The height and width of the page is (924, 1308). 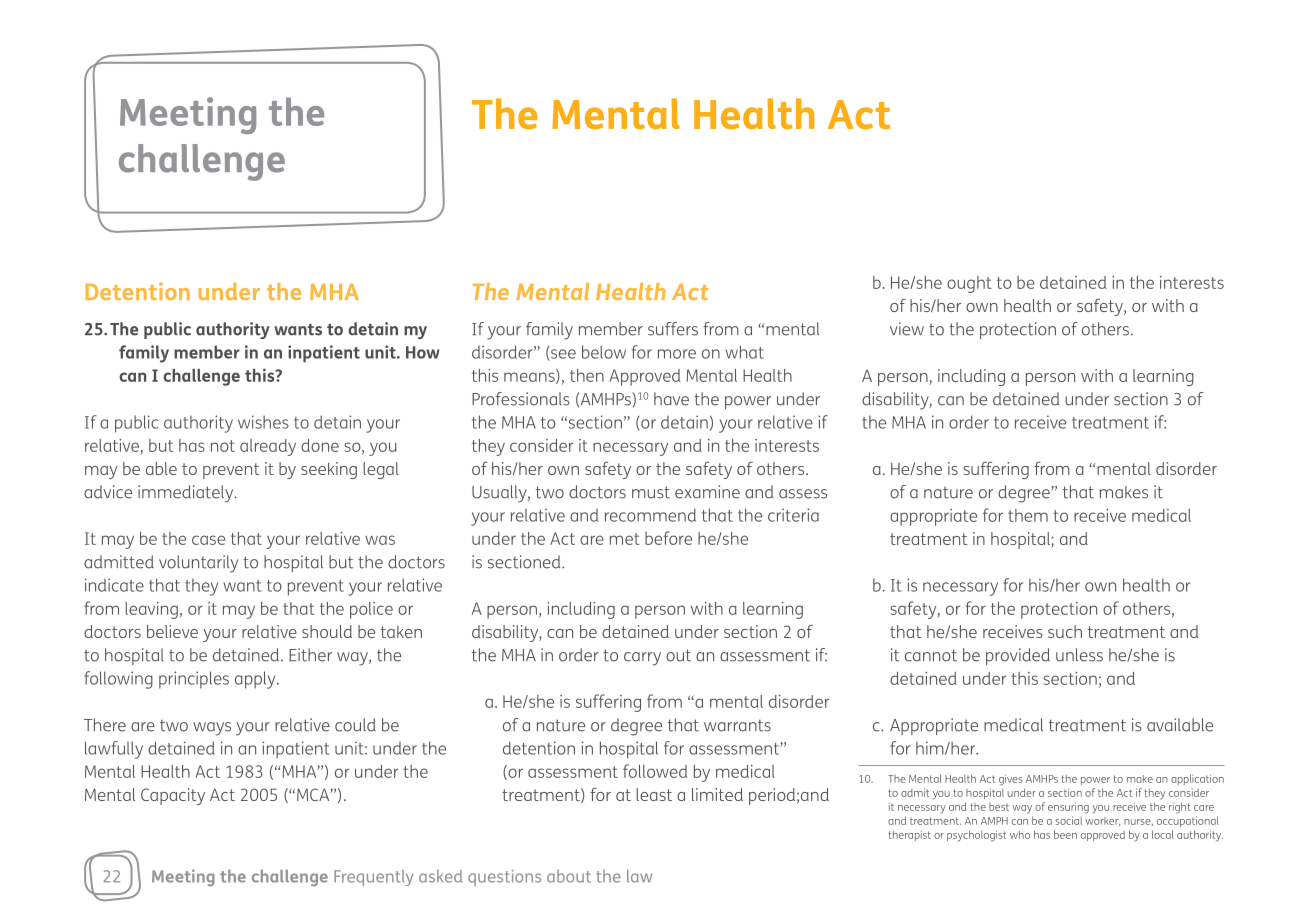 I want to click on followed, so click(x=655, y=771).
